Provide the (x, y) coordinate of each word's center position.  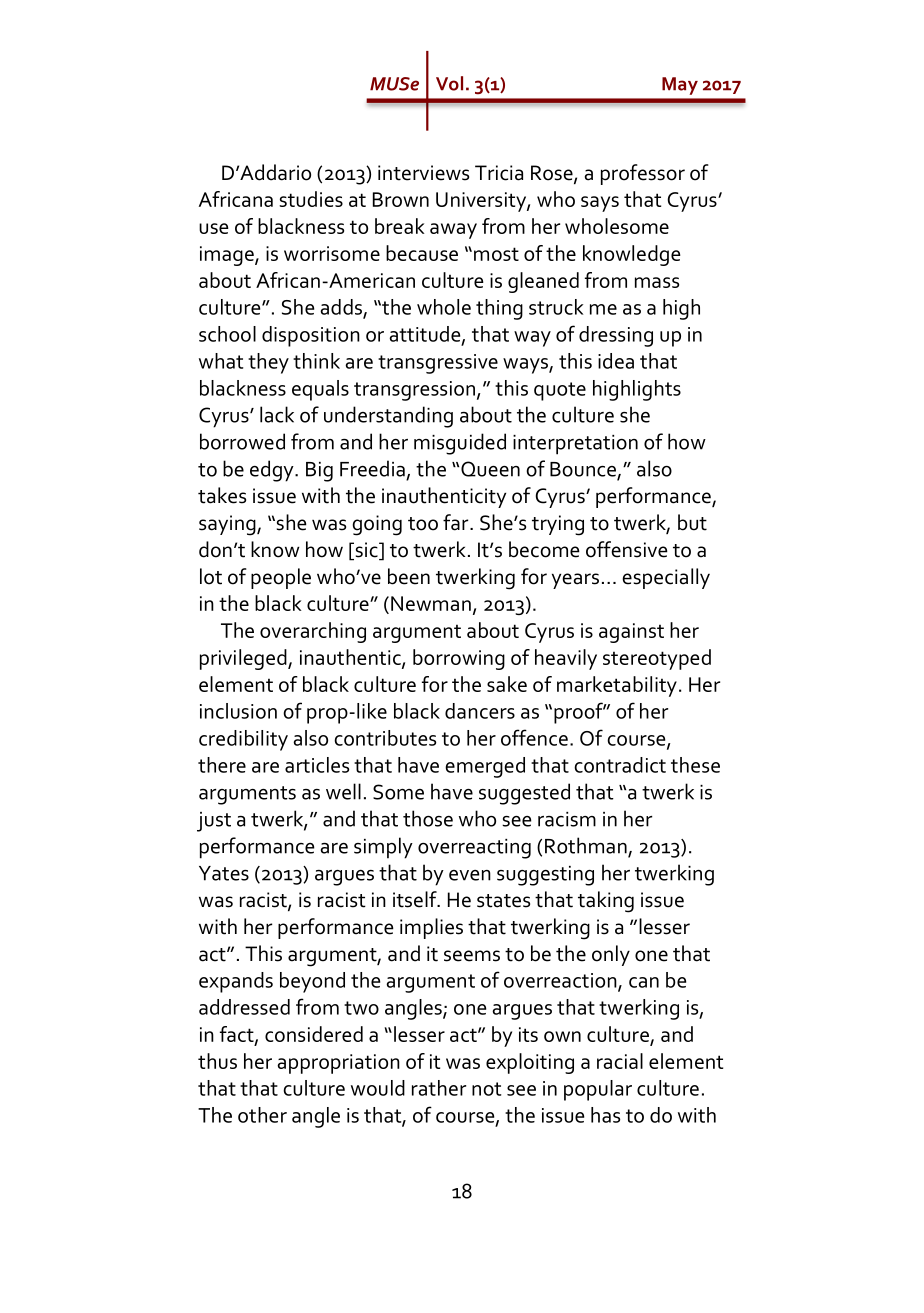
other (262, 1115)
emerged (485, 767)
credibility (243, 740)
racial (620, 1061)
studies (311, 199)
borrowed (242, 441)
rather (439, 1088)
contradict (620, 765)
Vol (449, 83)
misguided (460, 444)
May (680, 86)
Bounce (584, 470)
